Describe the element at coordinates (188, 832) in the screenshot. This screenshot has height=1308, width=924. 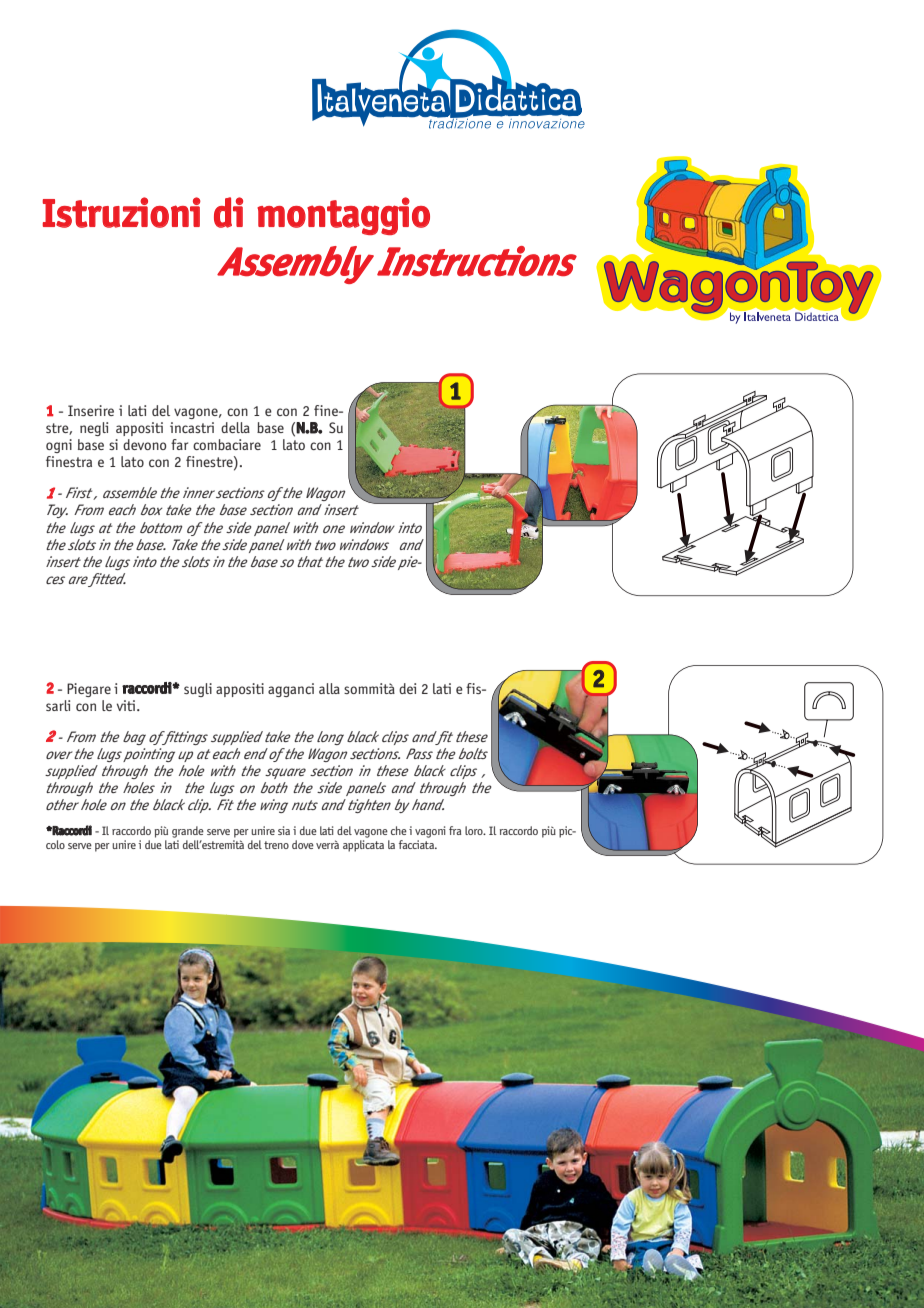
I see `grande` at that location.
